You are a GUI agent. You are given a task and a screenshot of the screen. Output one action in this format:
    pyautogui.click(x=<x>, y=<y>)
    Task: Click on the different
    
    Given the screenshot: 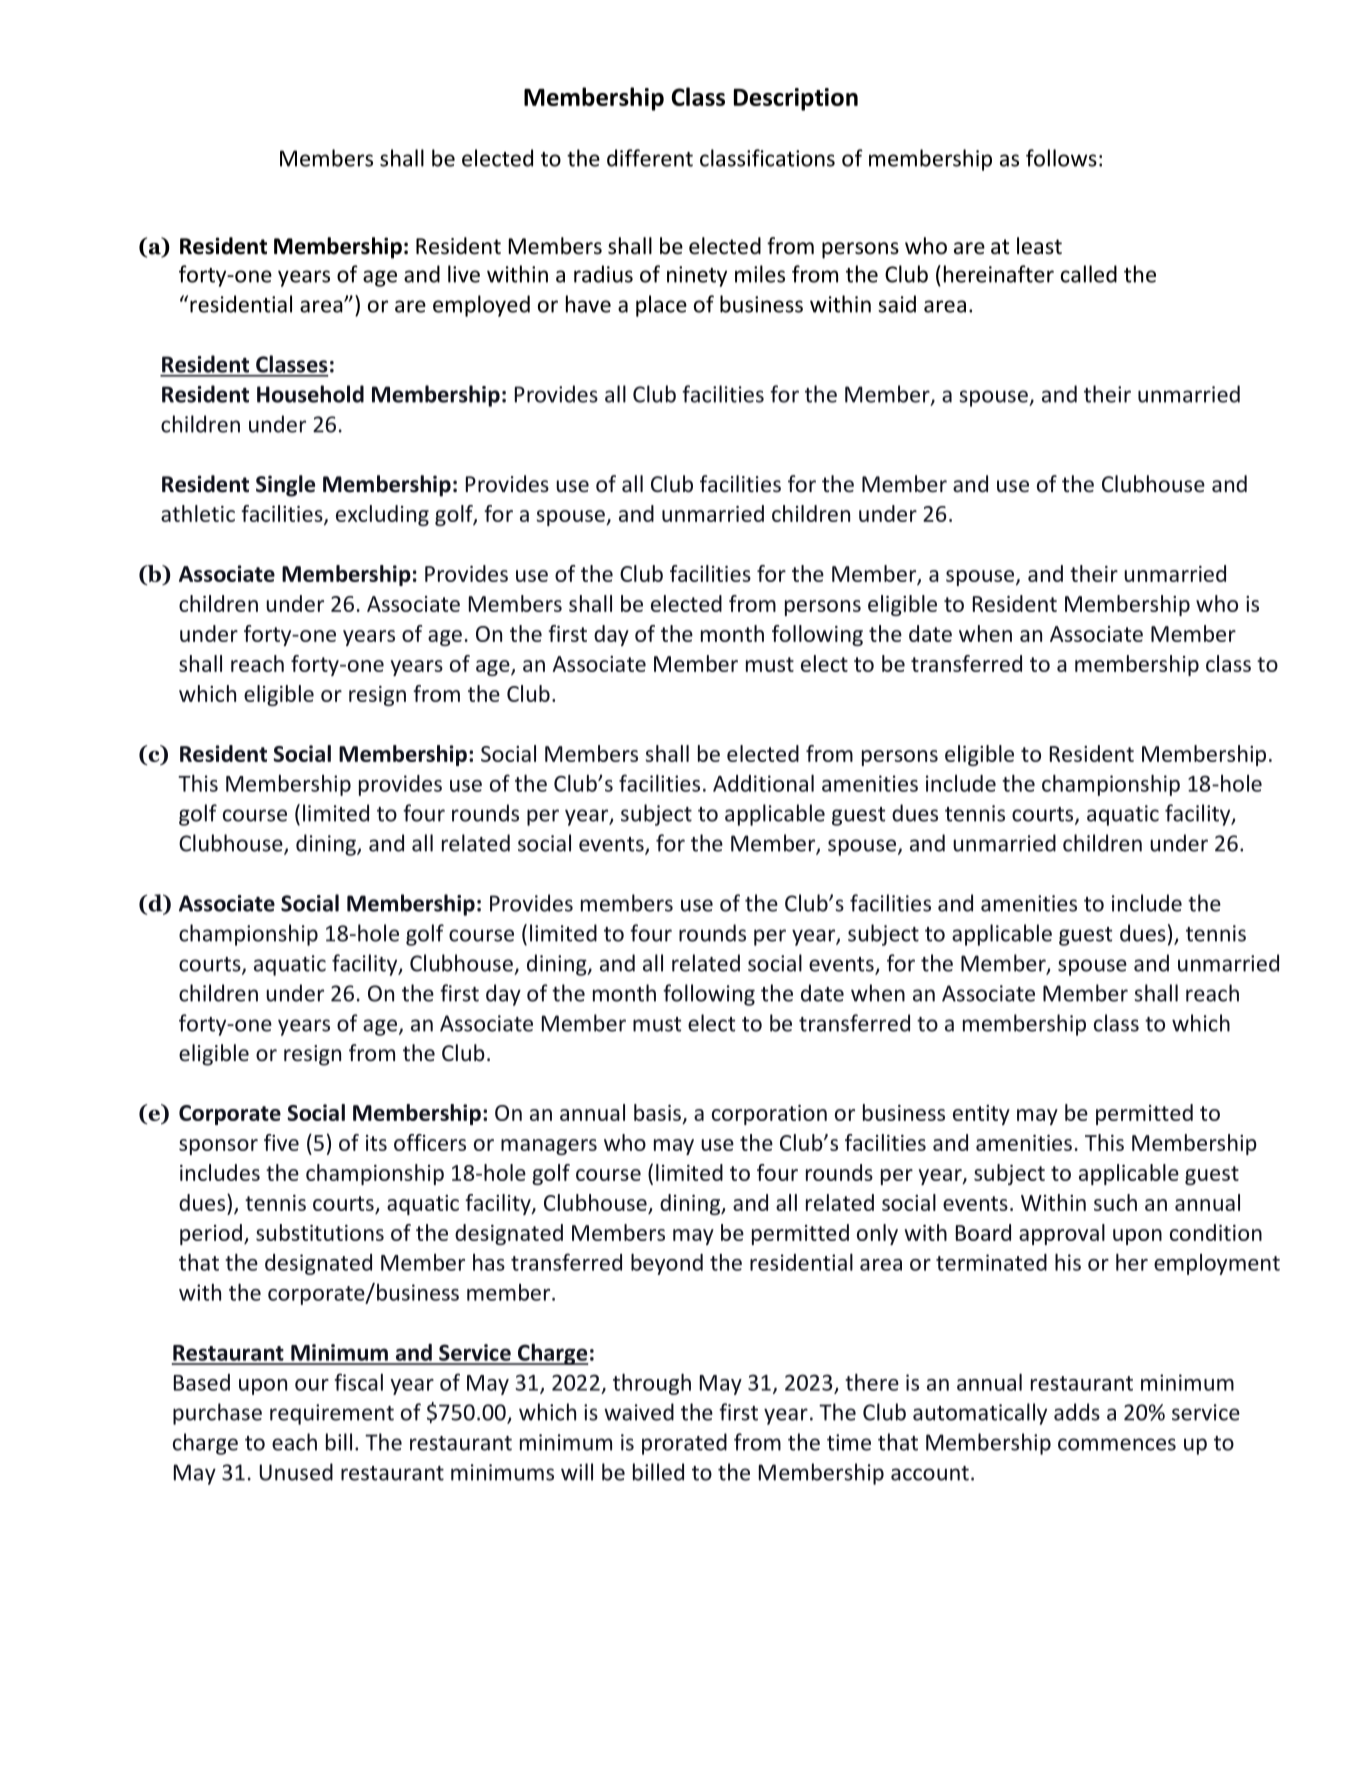 What is the action you would take?
    pyautogui.click(x=650, y=158)
